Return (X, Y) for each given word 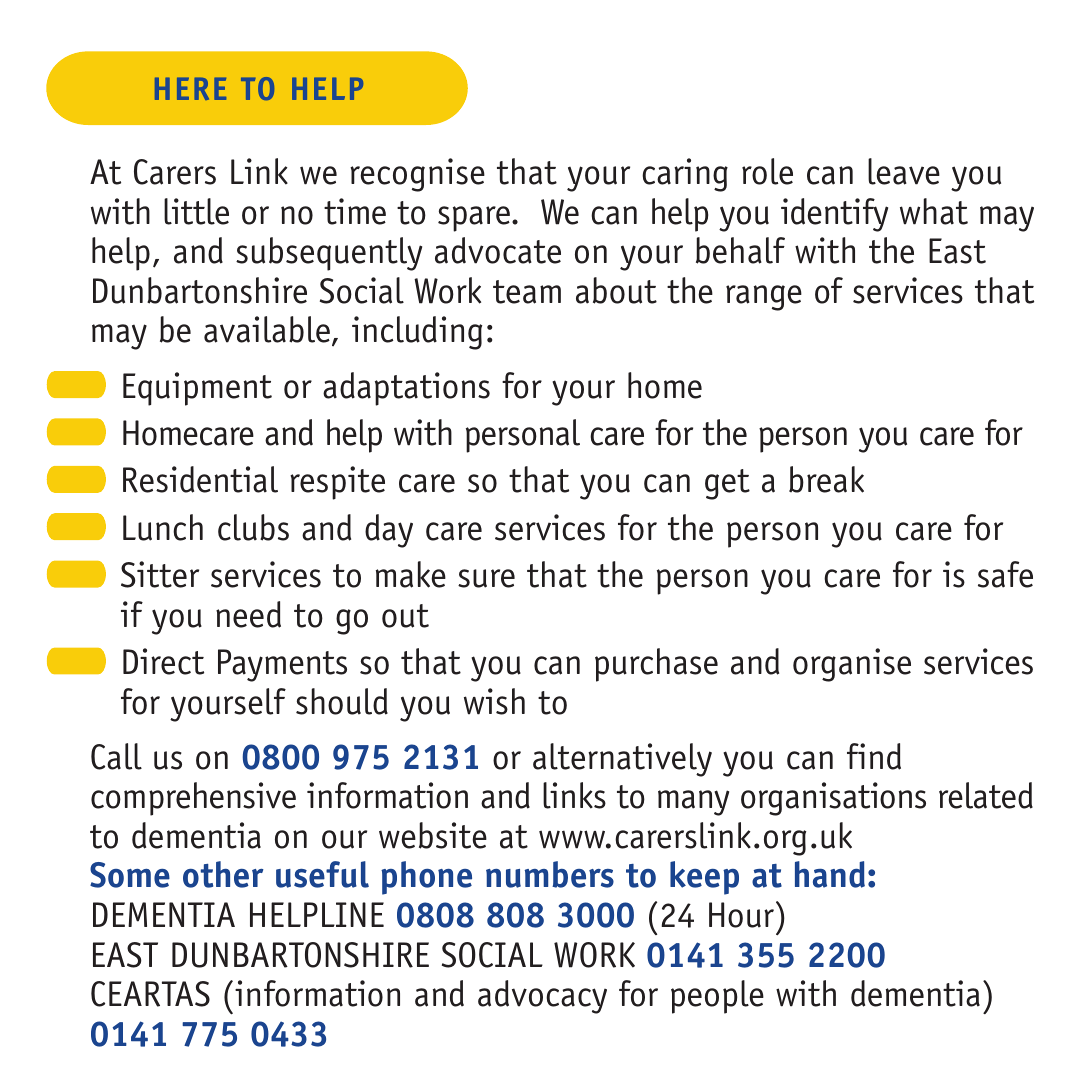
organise (852, 665)
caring (685, 175)
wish (494, 701)
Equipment (197, 389)
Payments (282, 665)
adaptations (406, 389)
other (223, 874)
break (826, 479)
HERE (190, 89)
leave (904, 171)
